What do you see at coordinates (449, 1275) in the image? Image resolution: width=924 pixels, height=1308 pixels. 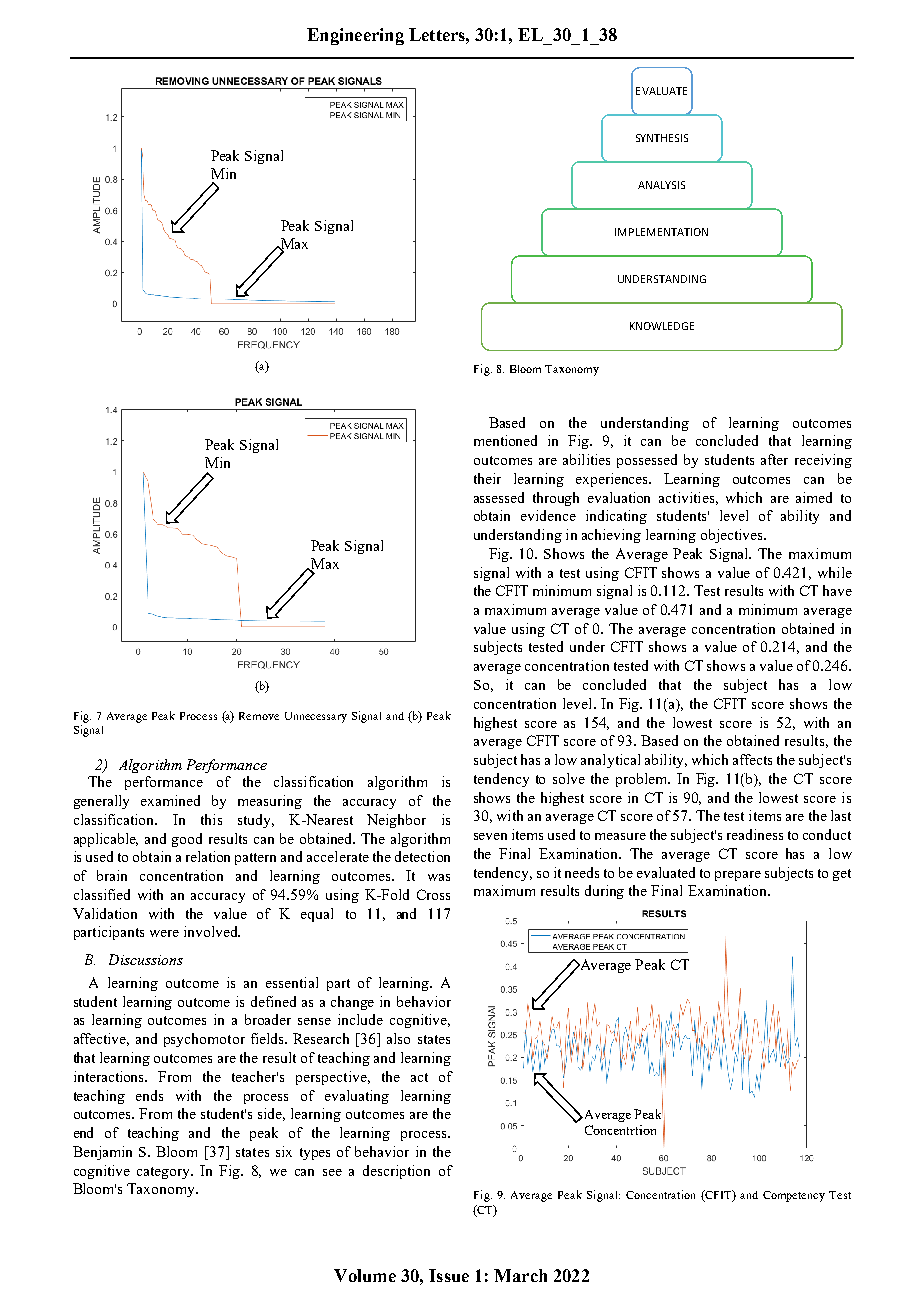 I see `Issue` at bounding box center [449, 1275].
